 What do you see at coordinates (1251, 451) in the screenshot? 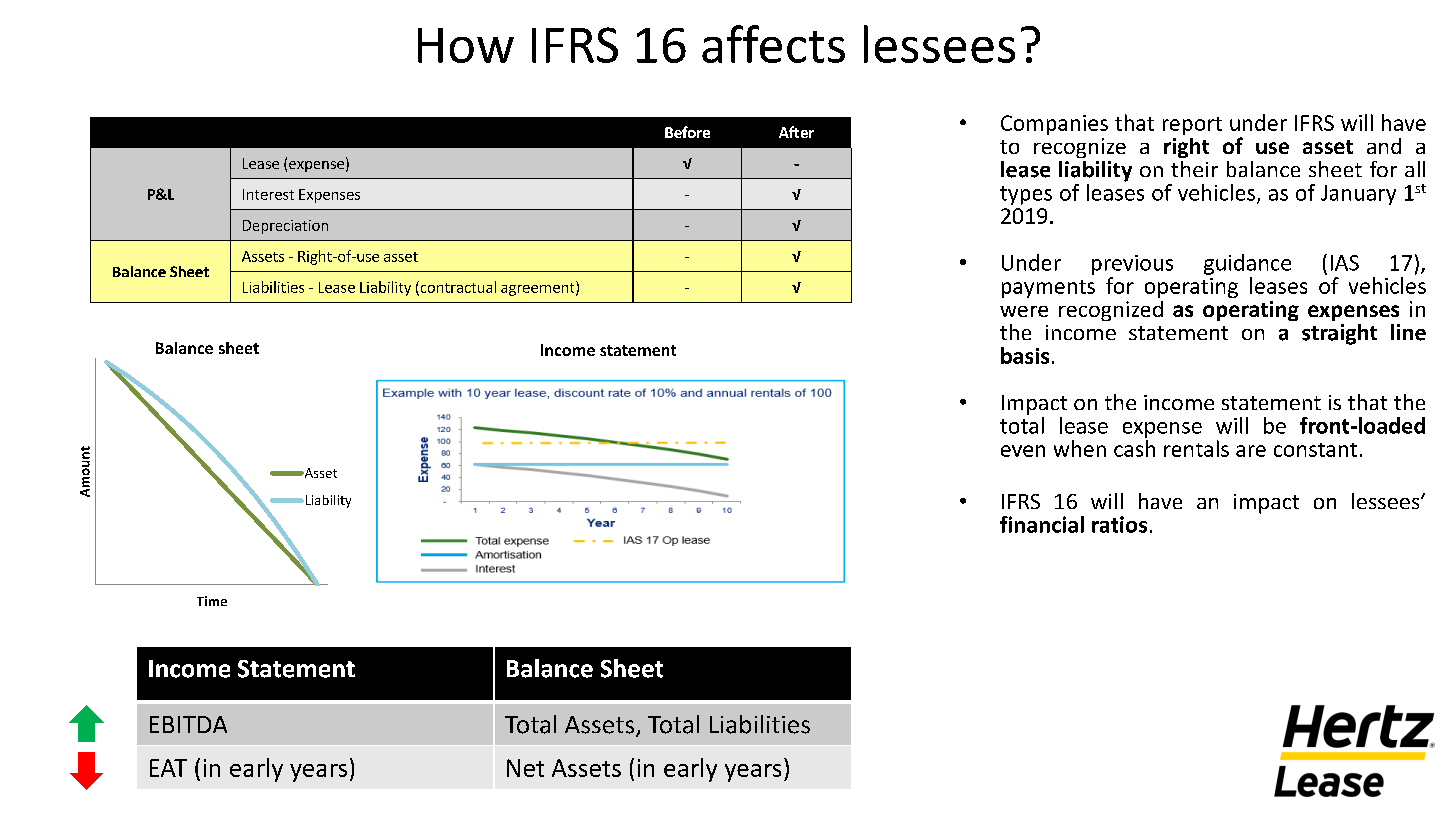
I see `are` at bounding box center [1251, 451].
